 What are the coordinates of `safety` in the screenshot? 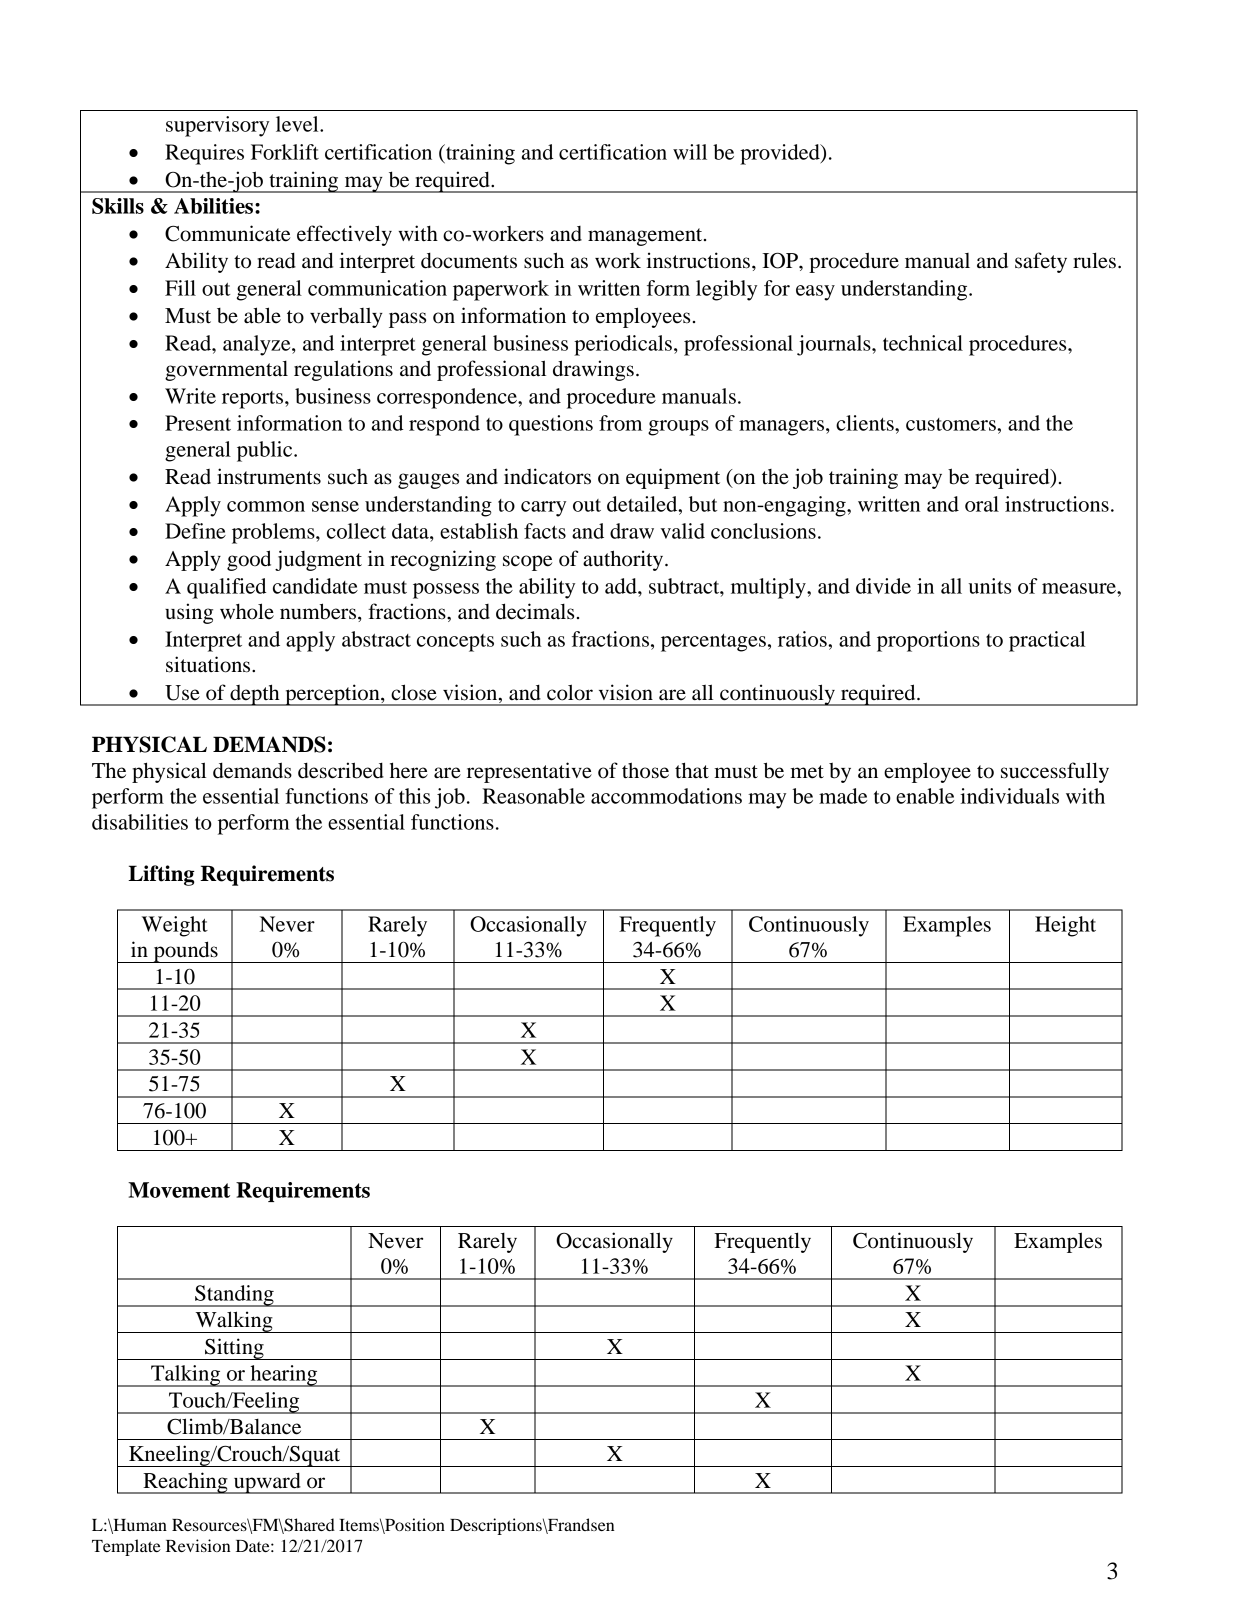 It's located at (1041, 262).
